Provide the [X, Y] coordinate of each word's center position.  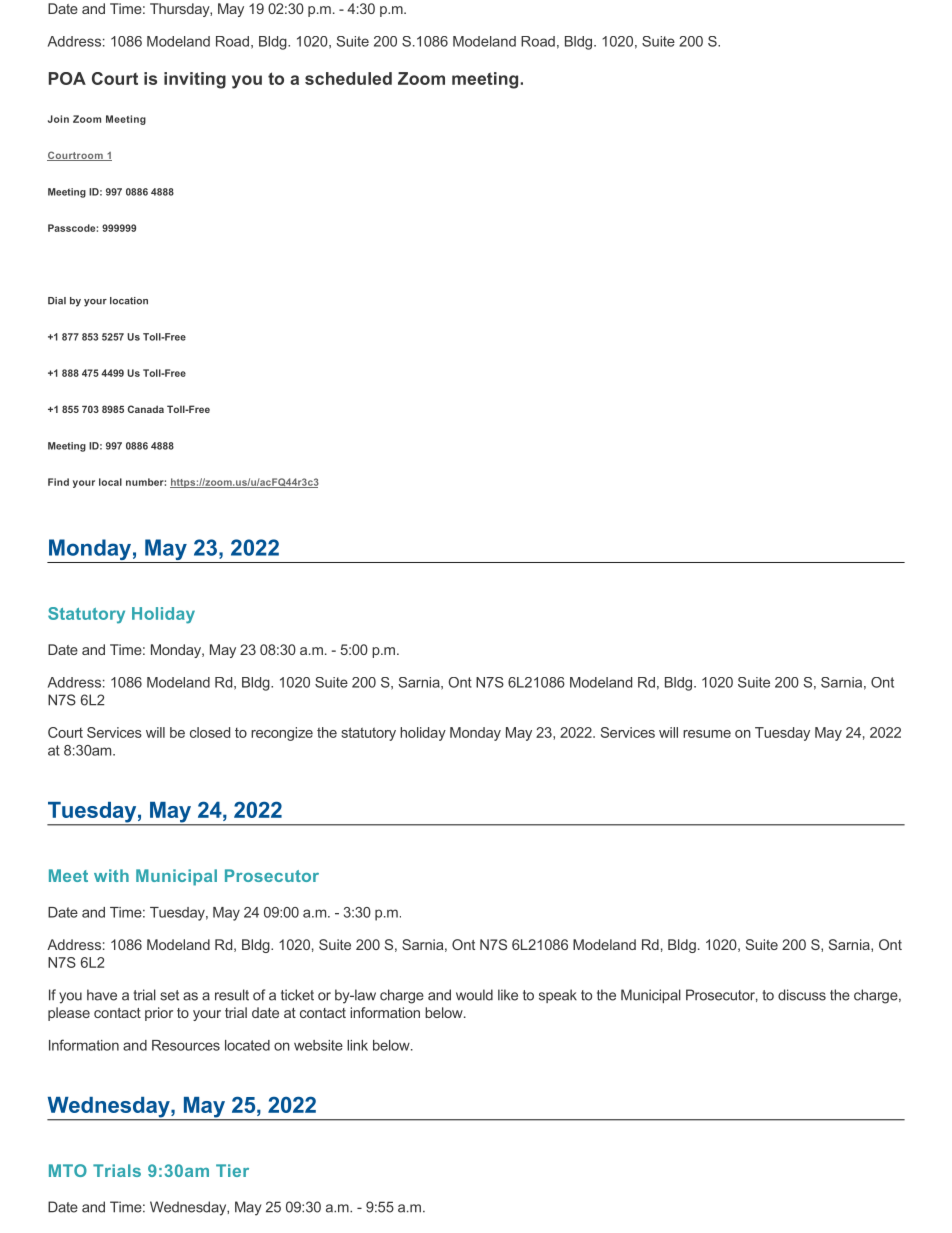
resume [707, 734]
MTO [68, 1170]
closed [210, 732]
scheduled [348, 78]
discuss [802, 995]
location [129, 301]
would [474, 995]
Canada [146, 409]
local [110, 482]
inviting [195, 80]
